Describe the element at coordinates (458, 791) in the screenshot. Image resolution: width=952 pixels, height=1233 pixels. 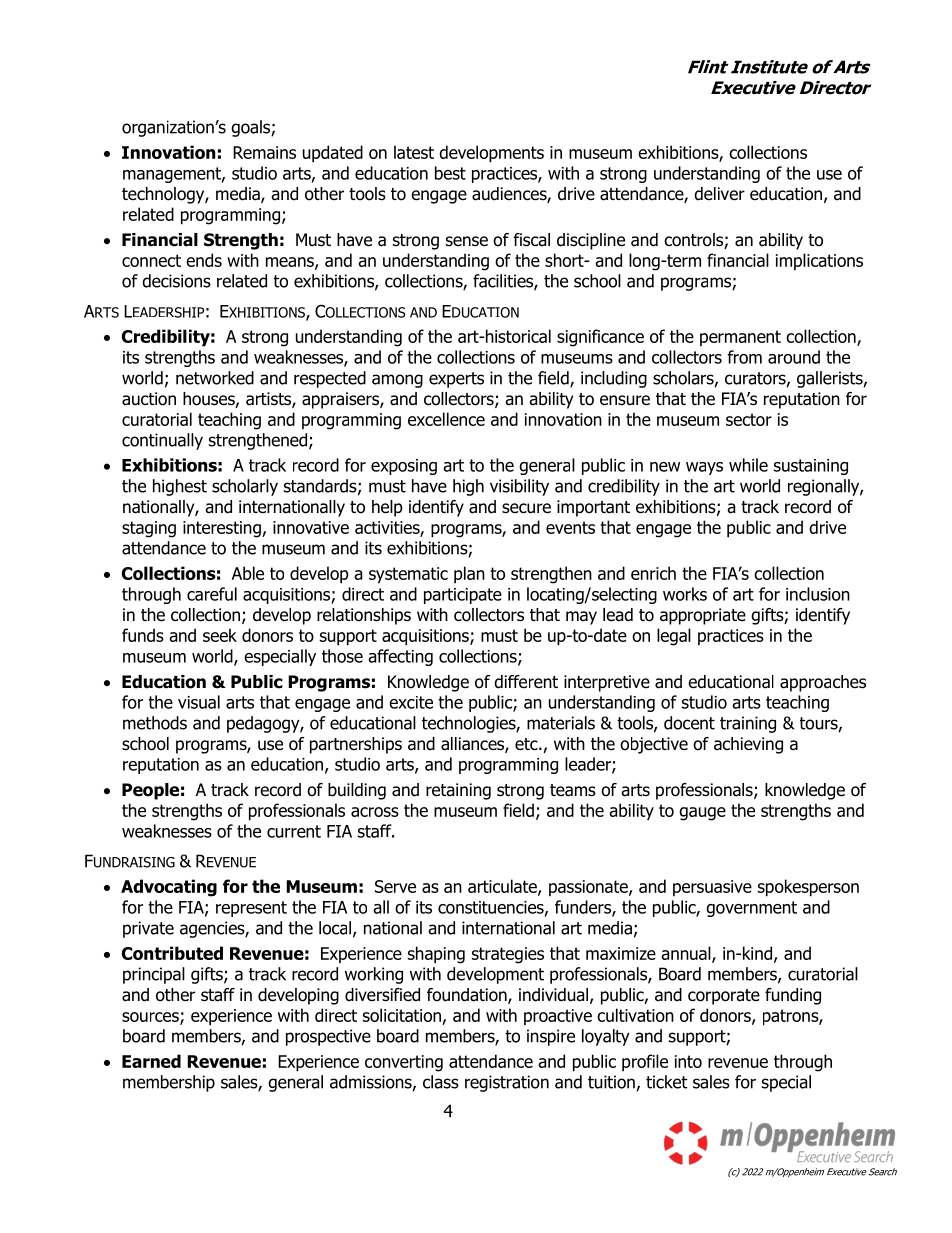
I see `retaining` at that location.
